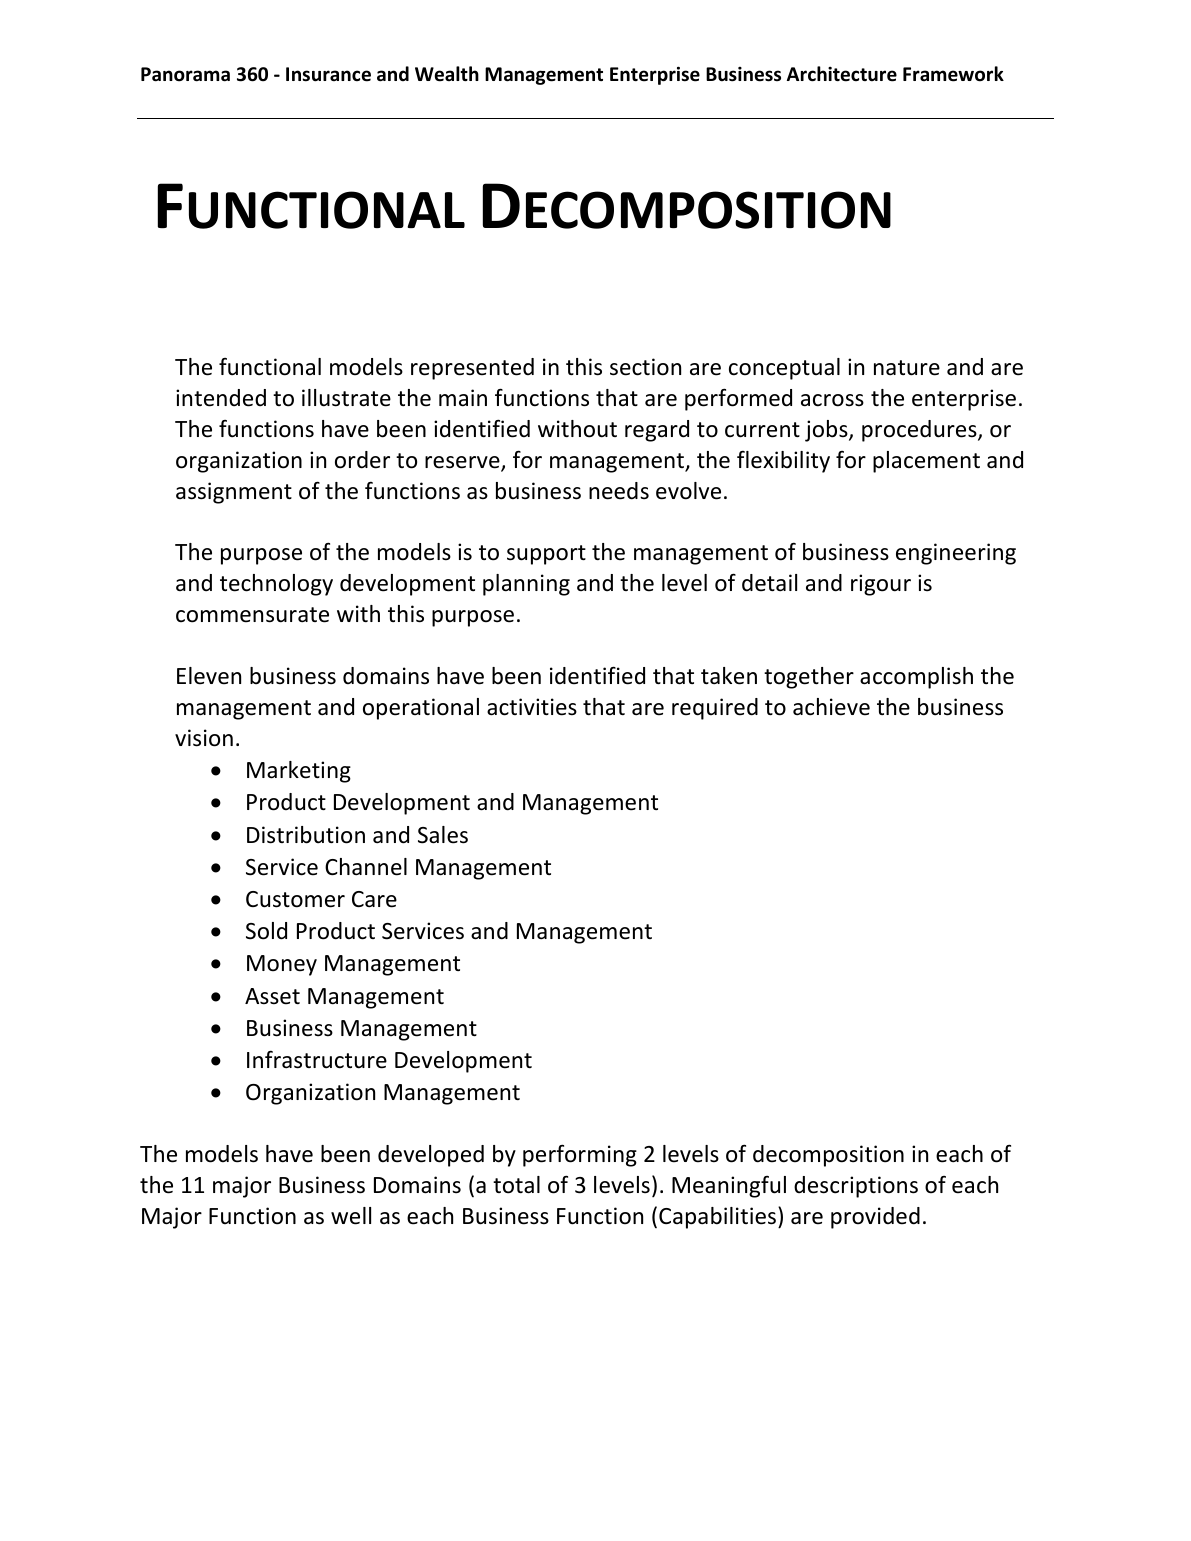 The height and width of the document is (1541, 1191). Describe the element at coordinates (831, 707) in the document. I see `achieve` at that location.
